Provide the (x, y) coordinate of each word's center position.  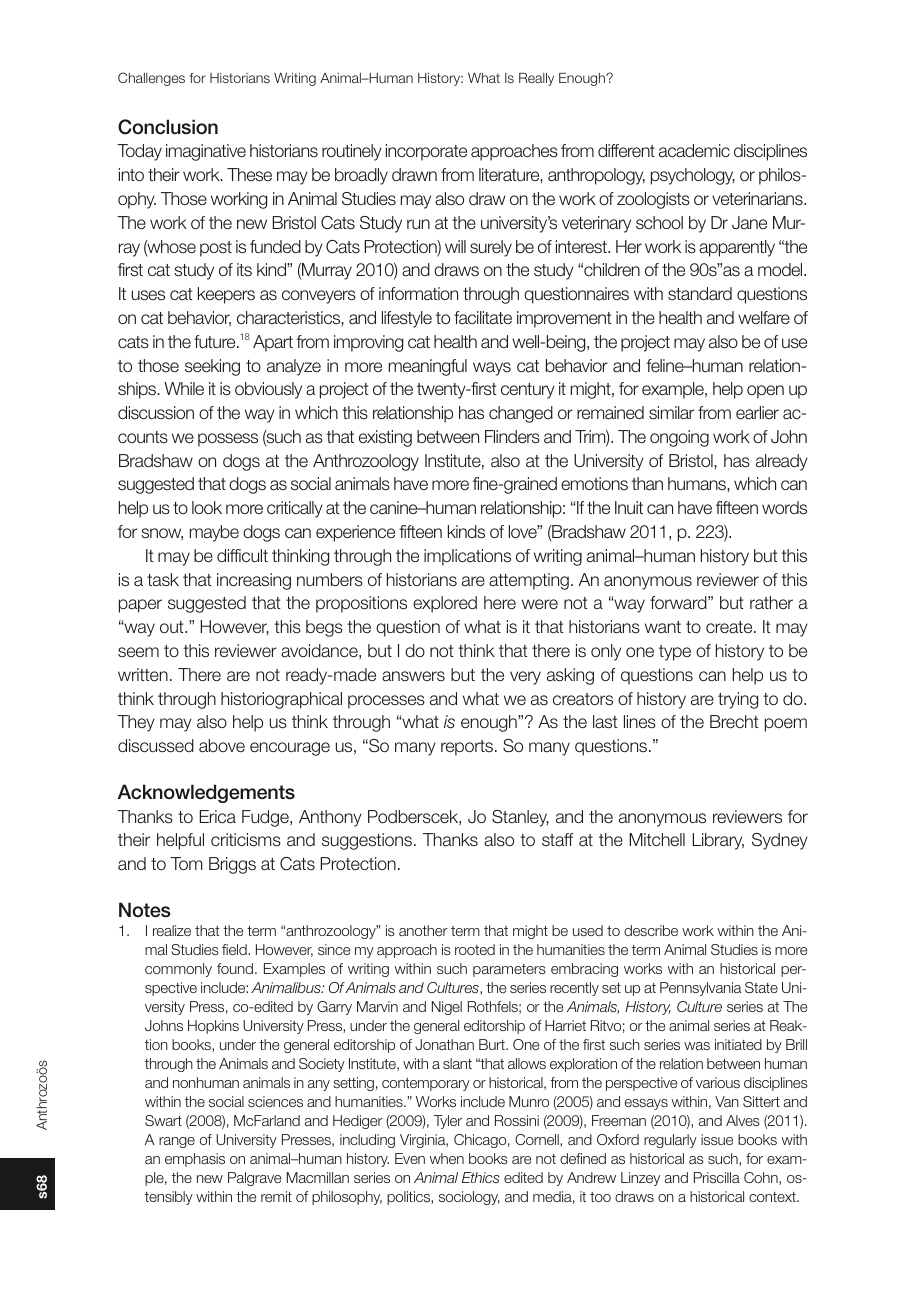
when (447, 1158)
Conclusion (168, 127)
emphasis (195, 1160)
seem (138, 652)
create (730, 627)
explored (445, 604)
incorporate (426, 152)
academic (694, 151)
